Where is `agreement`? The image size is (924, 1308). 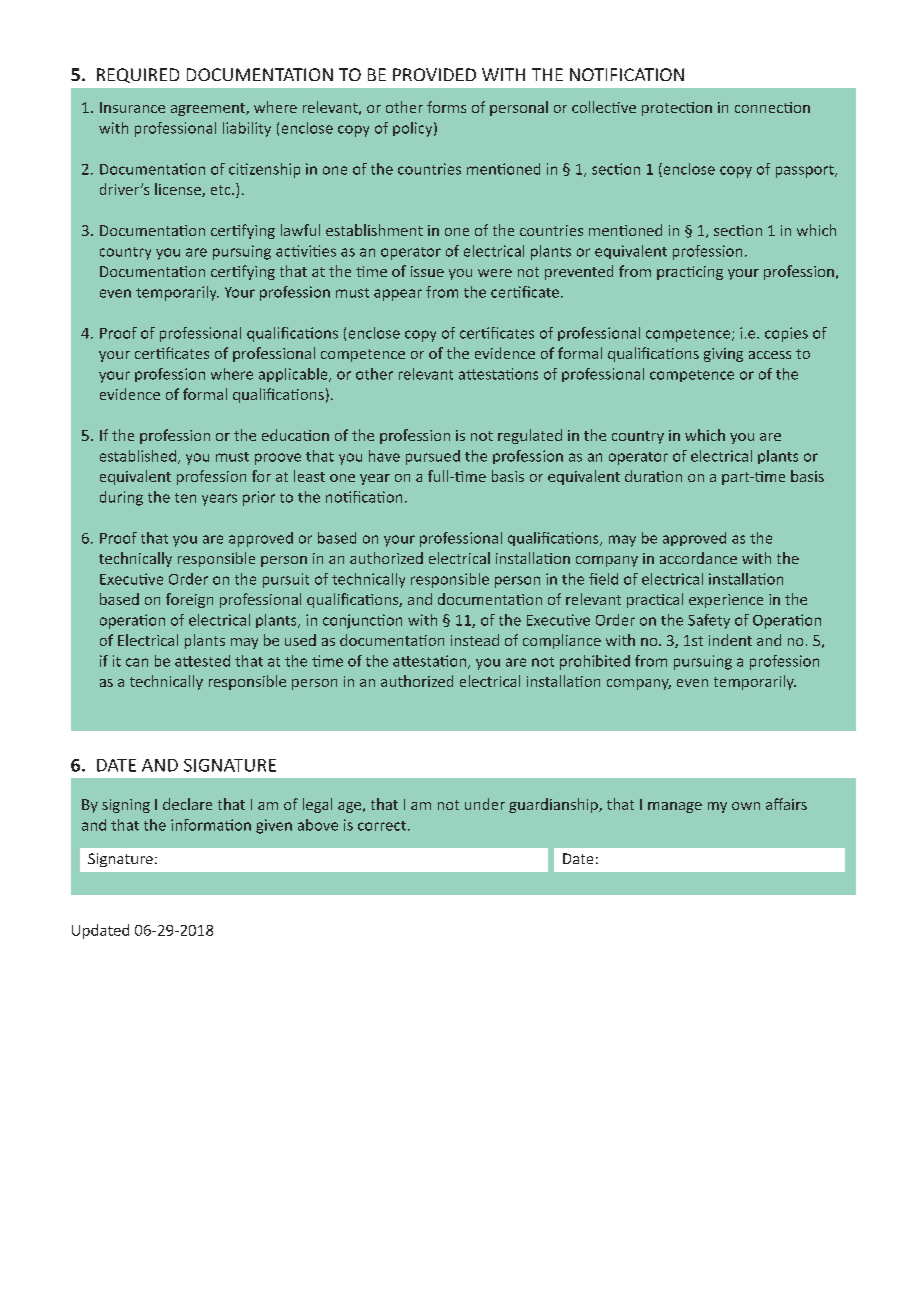
agreement is located at coordinates (209, 109).
